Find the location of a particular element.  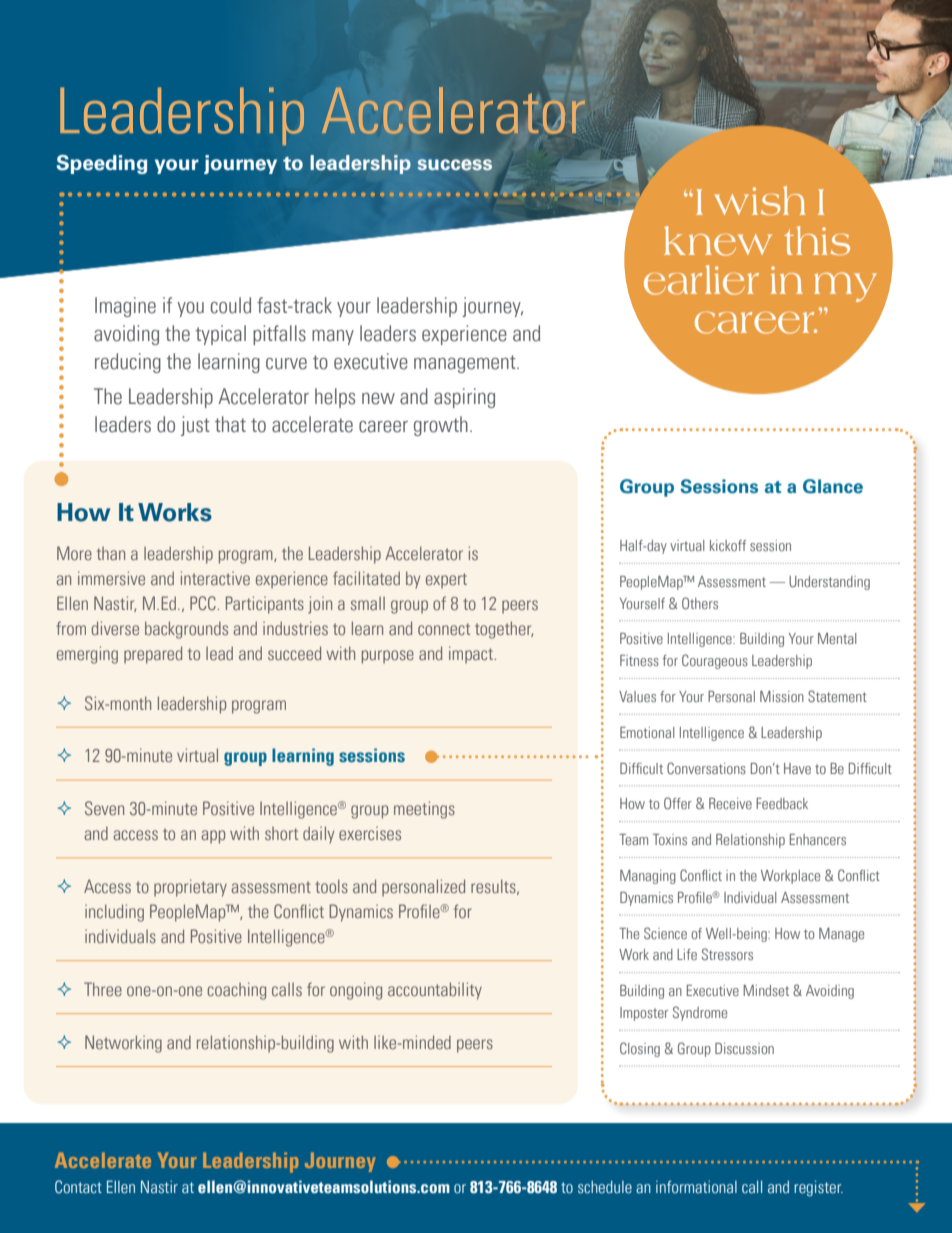

Contact is located at coordinates (78, 1186).
